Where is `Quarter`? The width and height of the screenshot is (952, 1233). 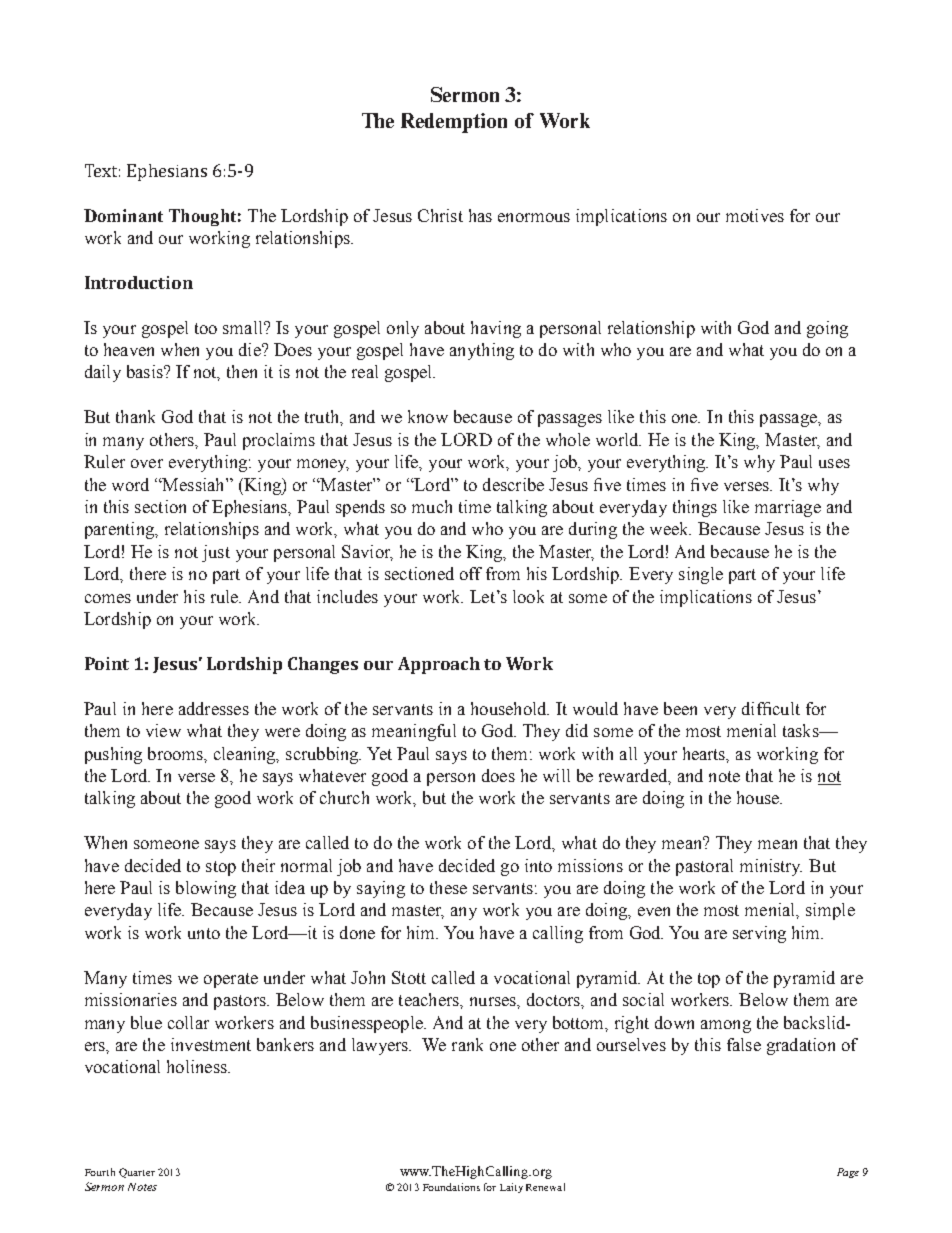 Quarter is located at coordinates (137, 1173).
